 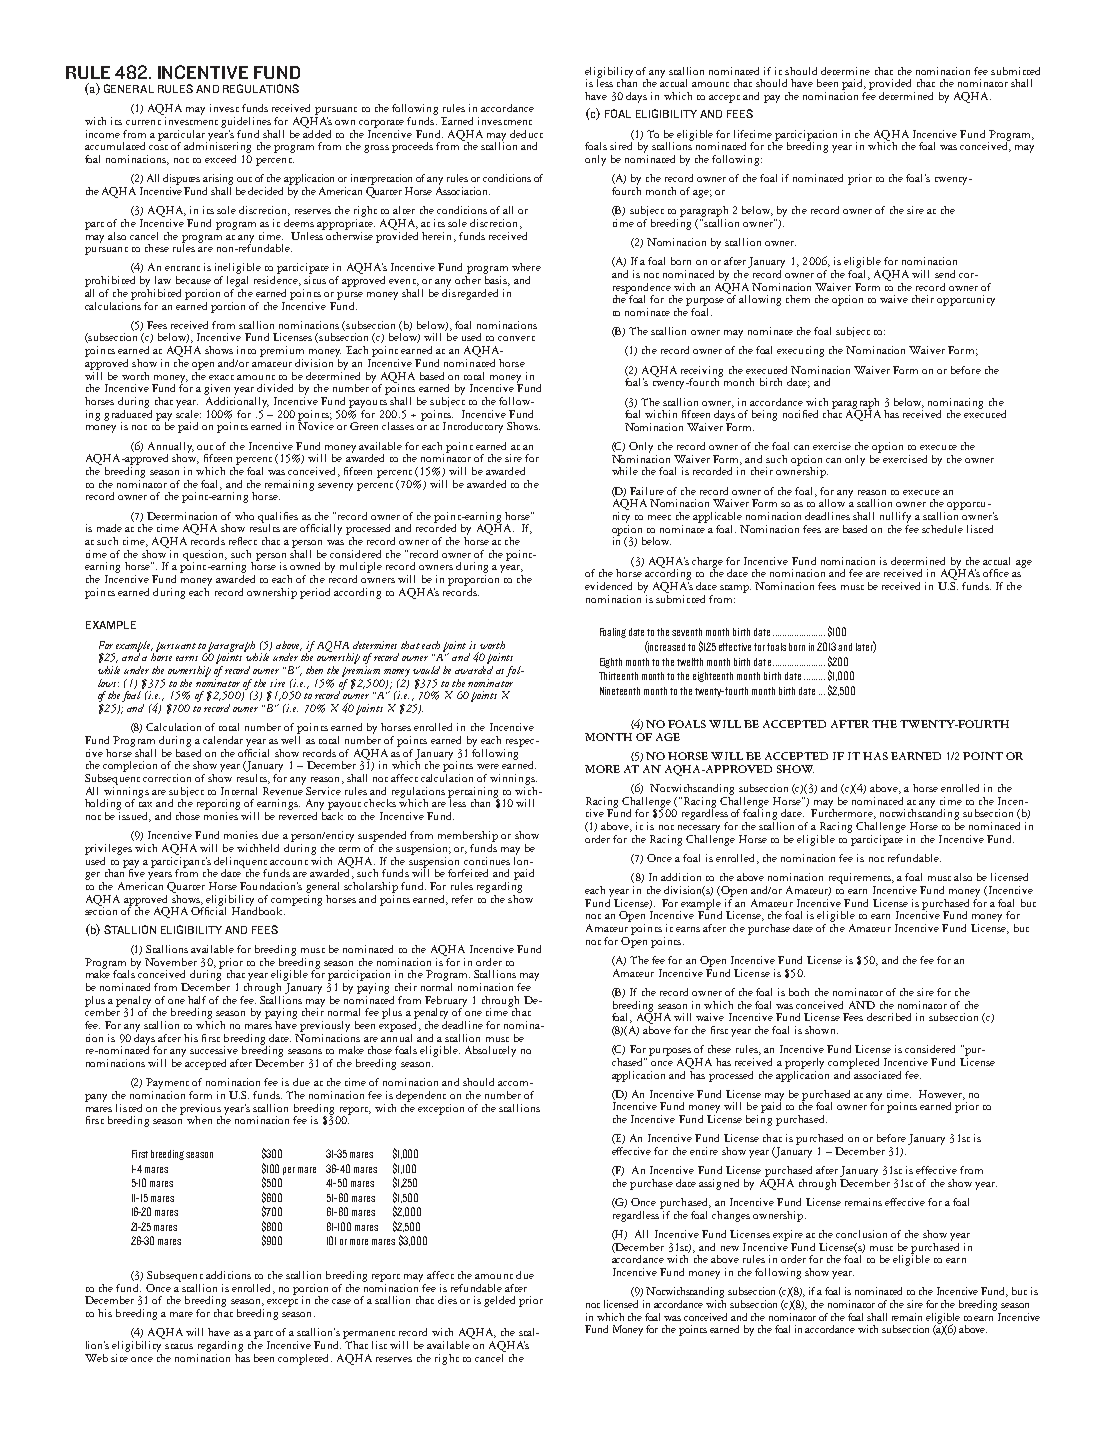 What do you see at coordinates (179, 1346) in the screenshot?
I see `status` at bounding box center [179, 1346].
